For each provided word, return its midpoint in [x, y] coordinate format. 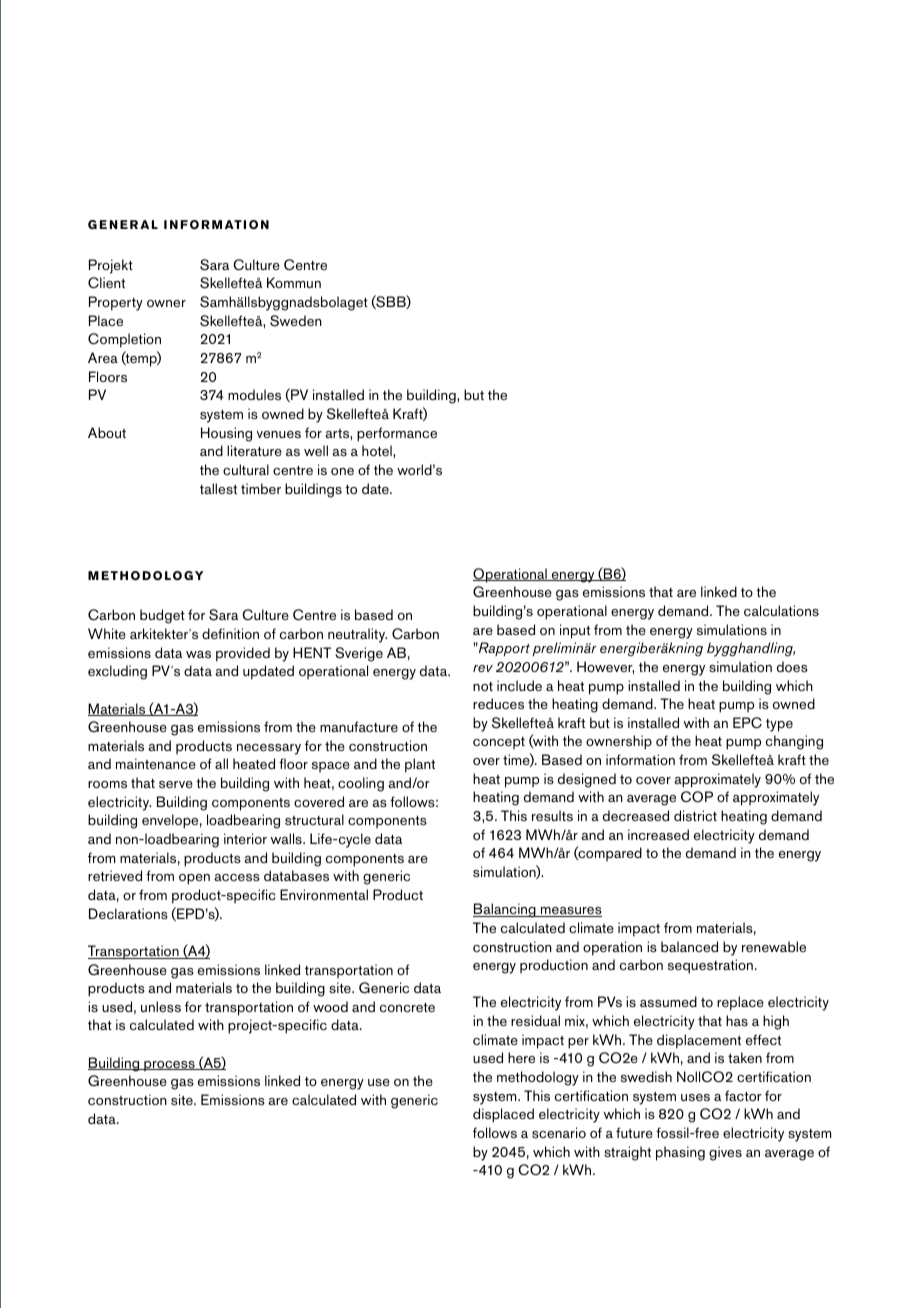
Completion [124, 340]
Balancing [505, 910]
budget [162, 616]
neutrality [357, 635]
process [169, 1066]
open [194, 879]
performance [397, 434]
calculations [781, 610]
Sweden [296, 321]
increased [658, 834]
